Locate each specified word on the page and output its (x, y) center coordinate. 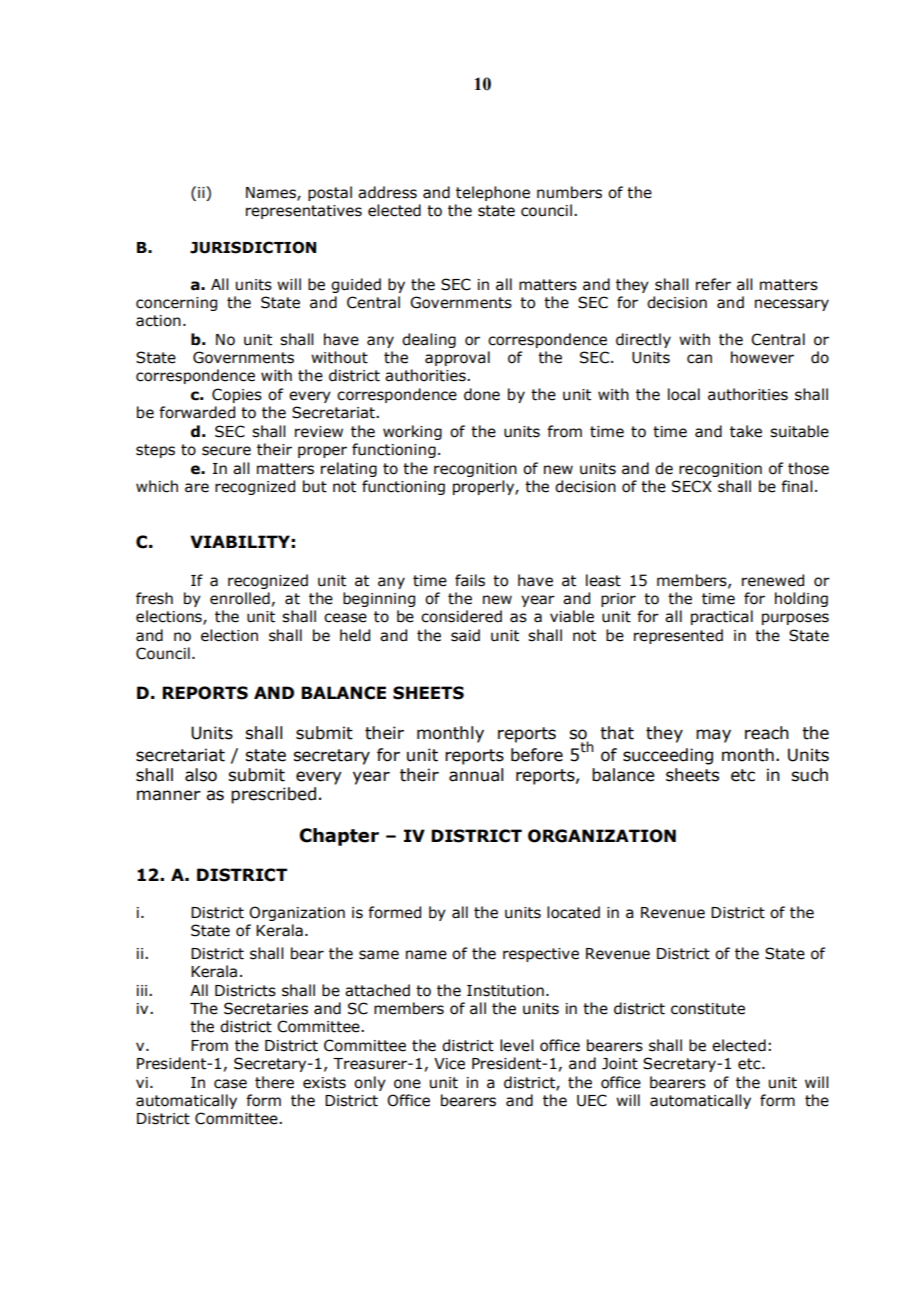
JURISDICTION (253, 247)
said (465, 635)
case (230, 1084)
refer (713, 284)
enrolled (240, 598)
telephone (493, 193)
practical (722, 617)
